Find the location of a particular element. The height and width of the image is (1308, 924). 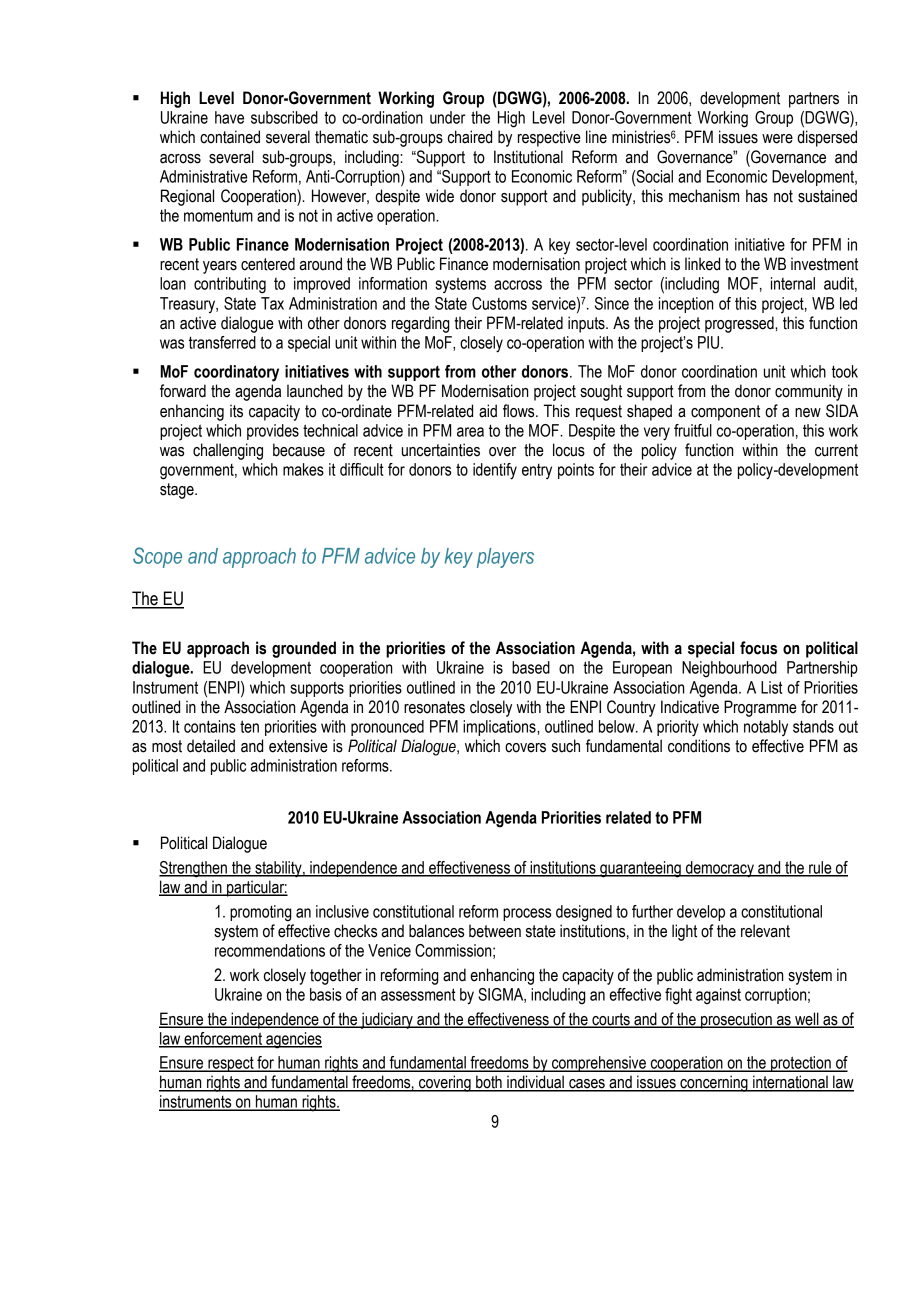

were is located at coordinates (777, 139).
